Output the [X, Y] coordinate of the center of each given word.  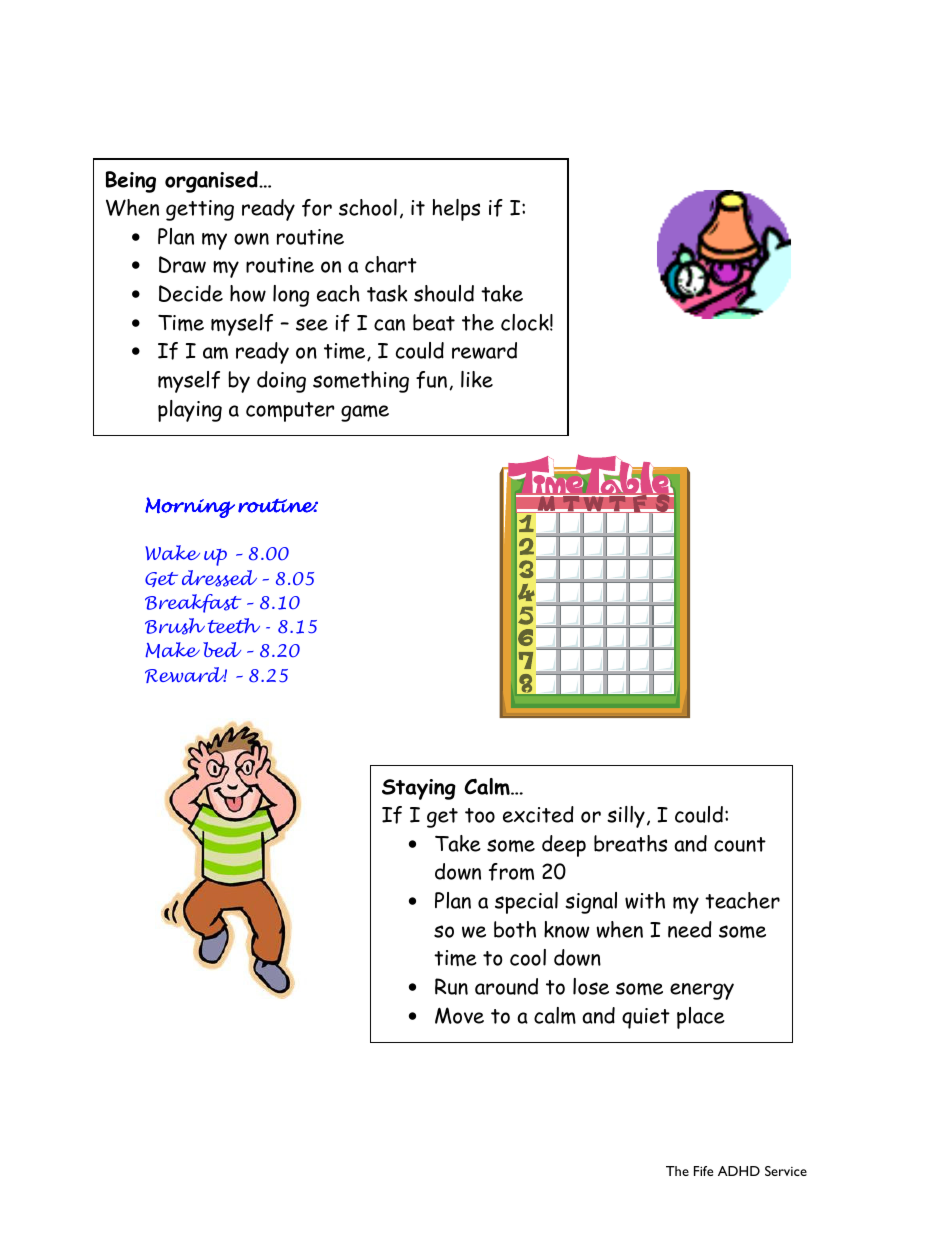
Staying [419, 789]
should [444, 293]
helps [456, 210]
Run [451, 986]
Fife [703, 1171]
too [480, 815]
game [365, 413]
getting [200, 210]
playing [190, 411]
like [477, 379]
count [740, 844]
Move [459, 1015]
